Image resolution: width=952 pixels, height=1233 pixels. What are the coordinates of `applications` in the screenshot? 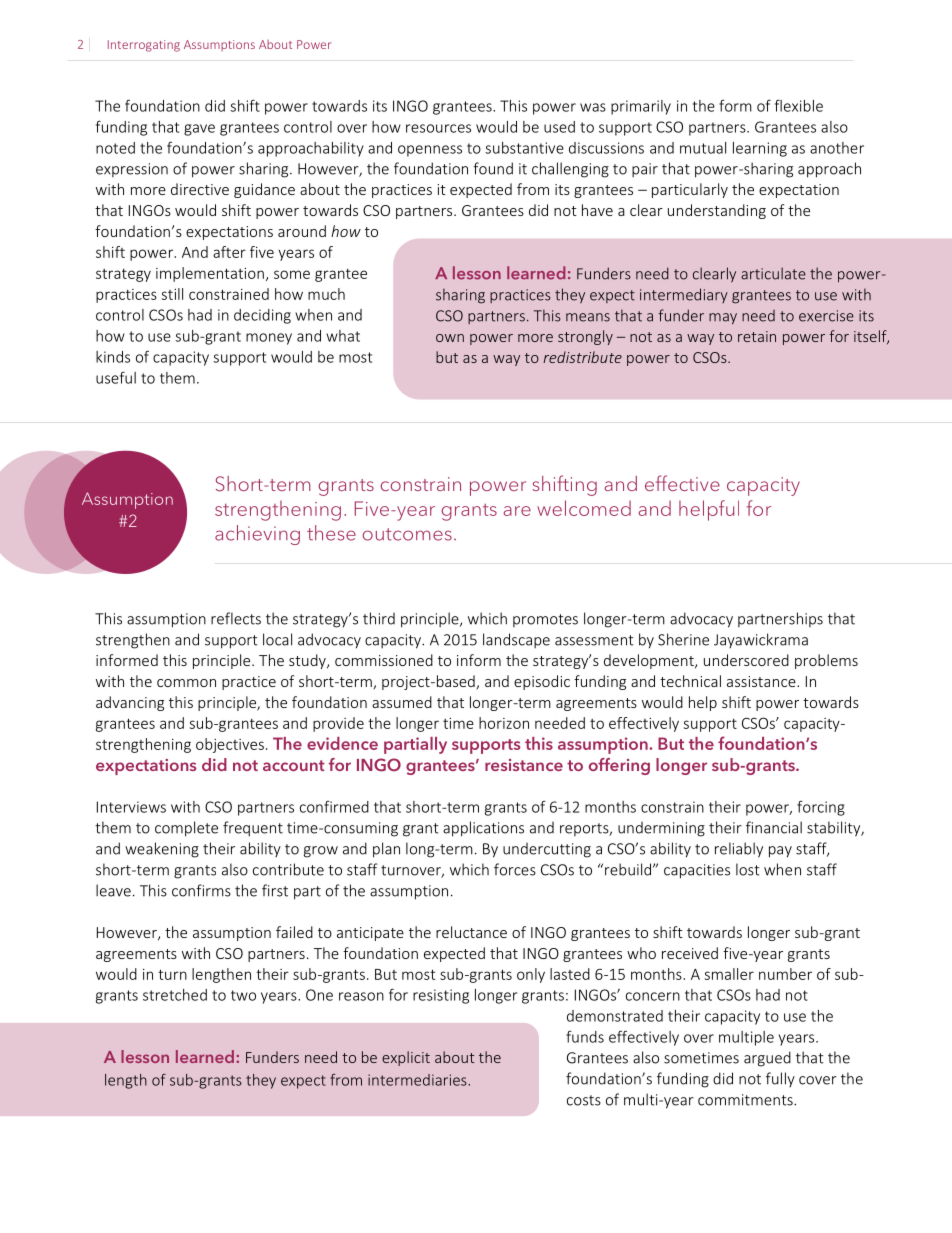 It's located at (483, 829).
